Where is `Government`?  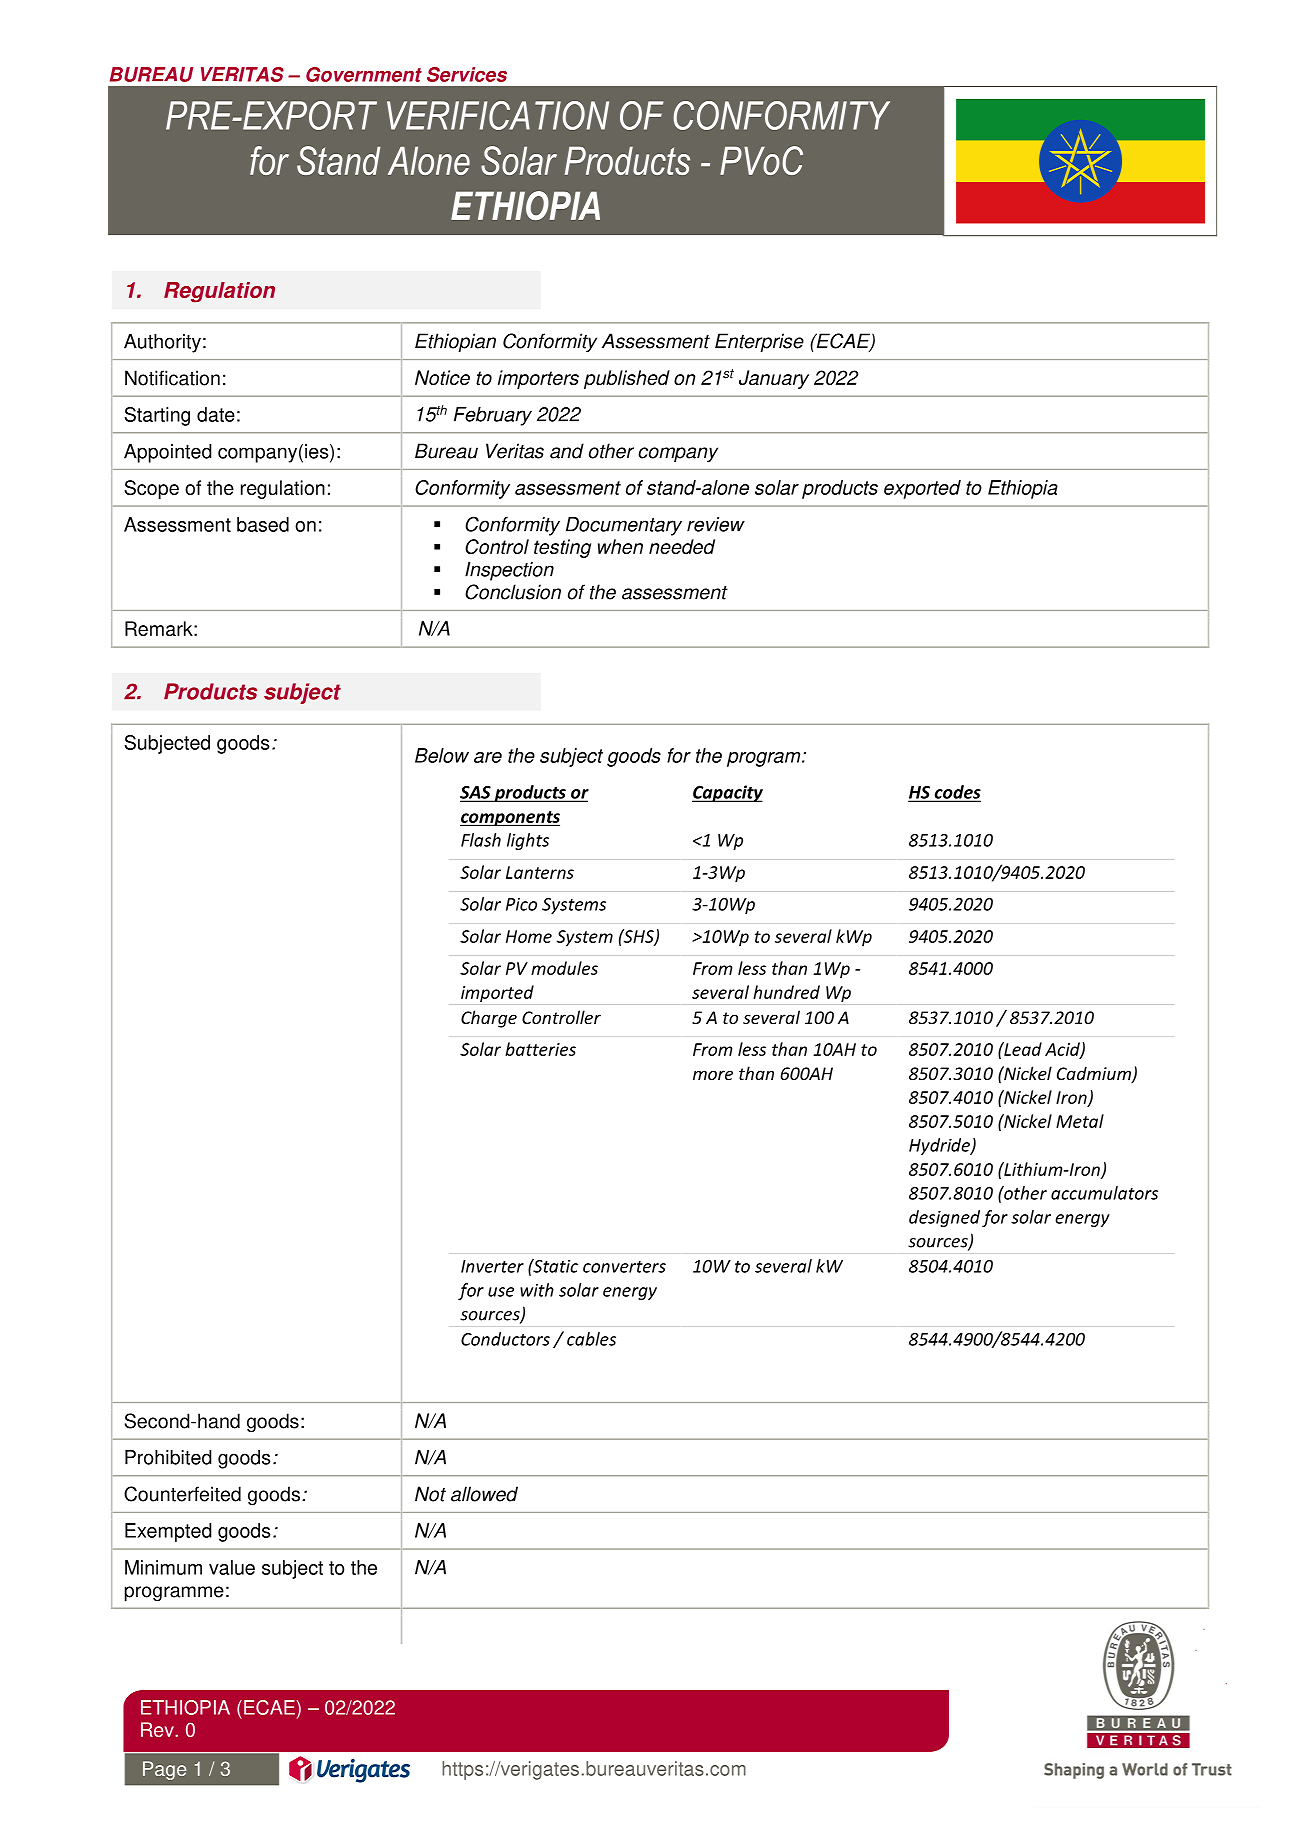 Government is located at coordinates (364, 74).
